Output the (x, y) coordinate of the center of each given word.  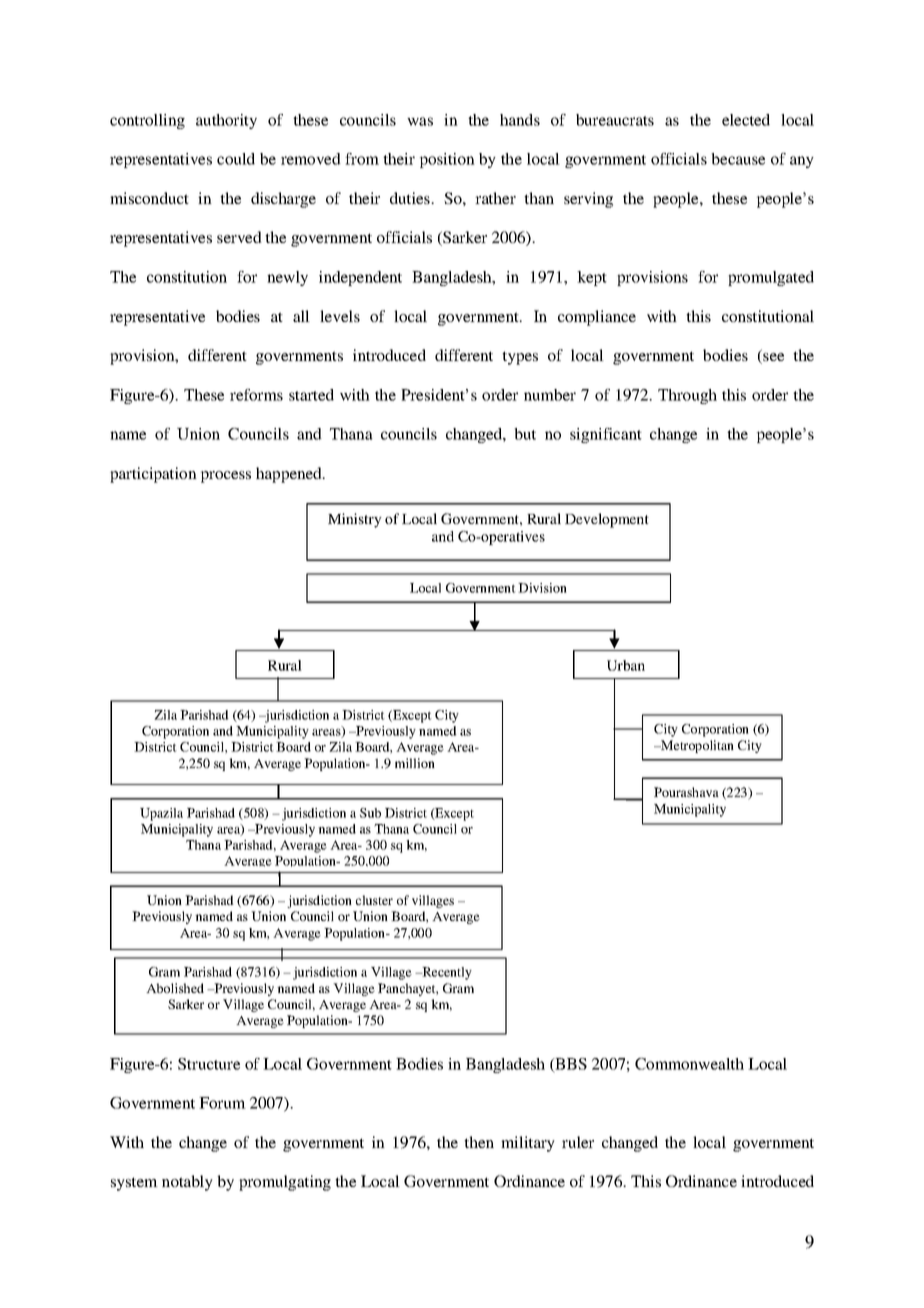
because (738, 159)
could (236, 159)
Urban (626, 665)
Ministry (355, 520)
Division (542, 588)
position (447, 160)
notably (187, 1183)
